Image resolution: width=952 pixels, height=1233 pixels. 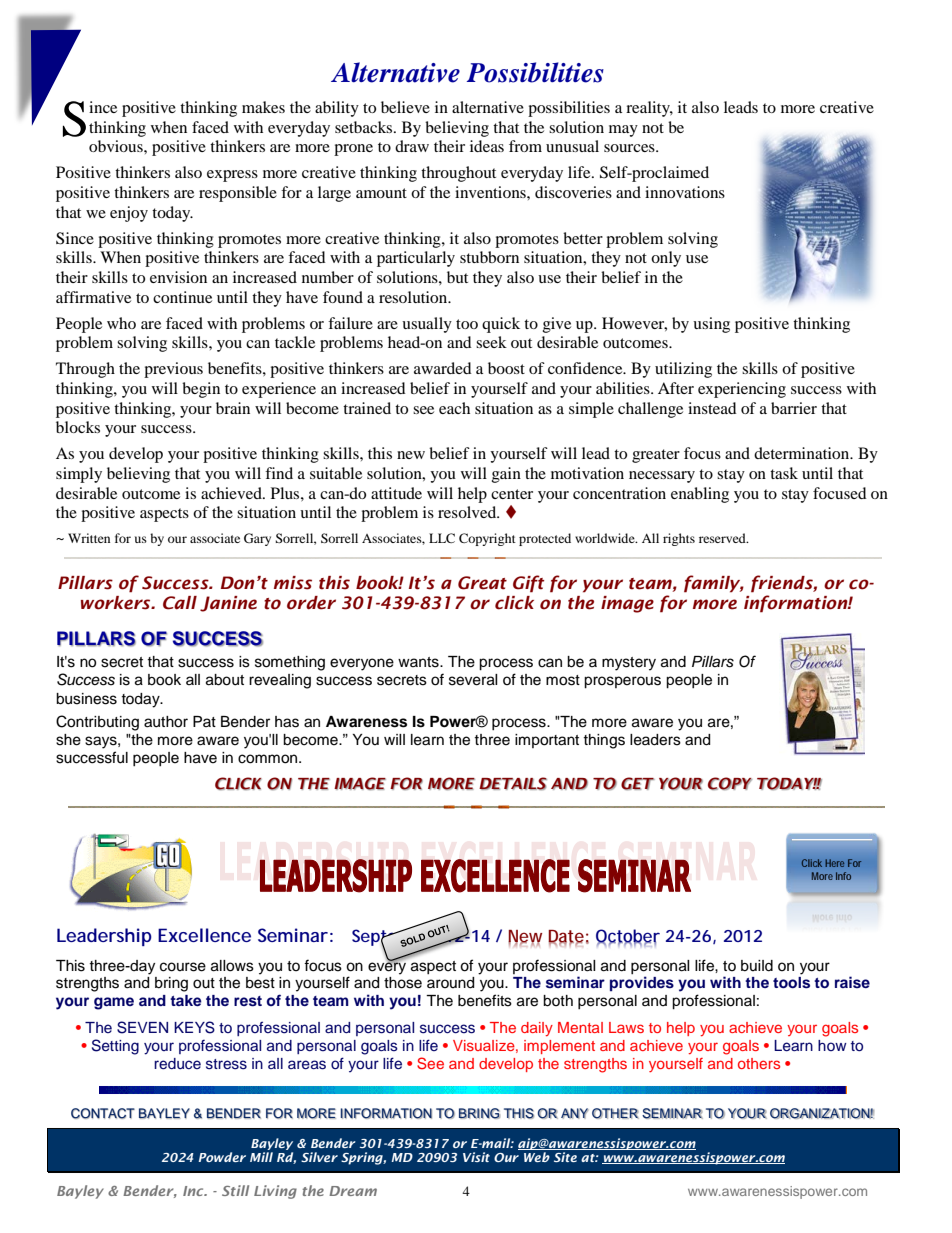 What do you see at coordinates (476, 1157) in the screenshot?
I see `Visit` at bounding box center [476, 1157].
